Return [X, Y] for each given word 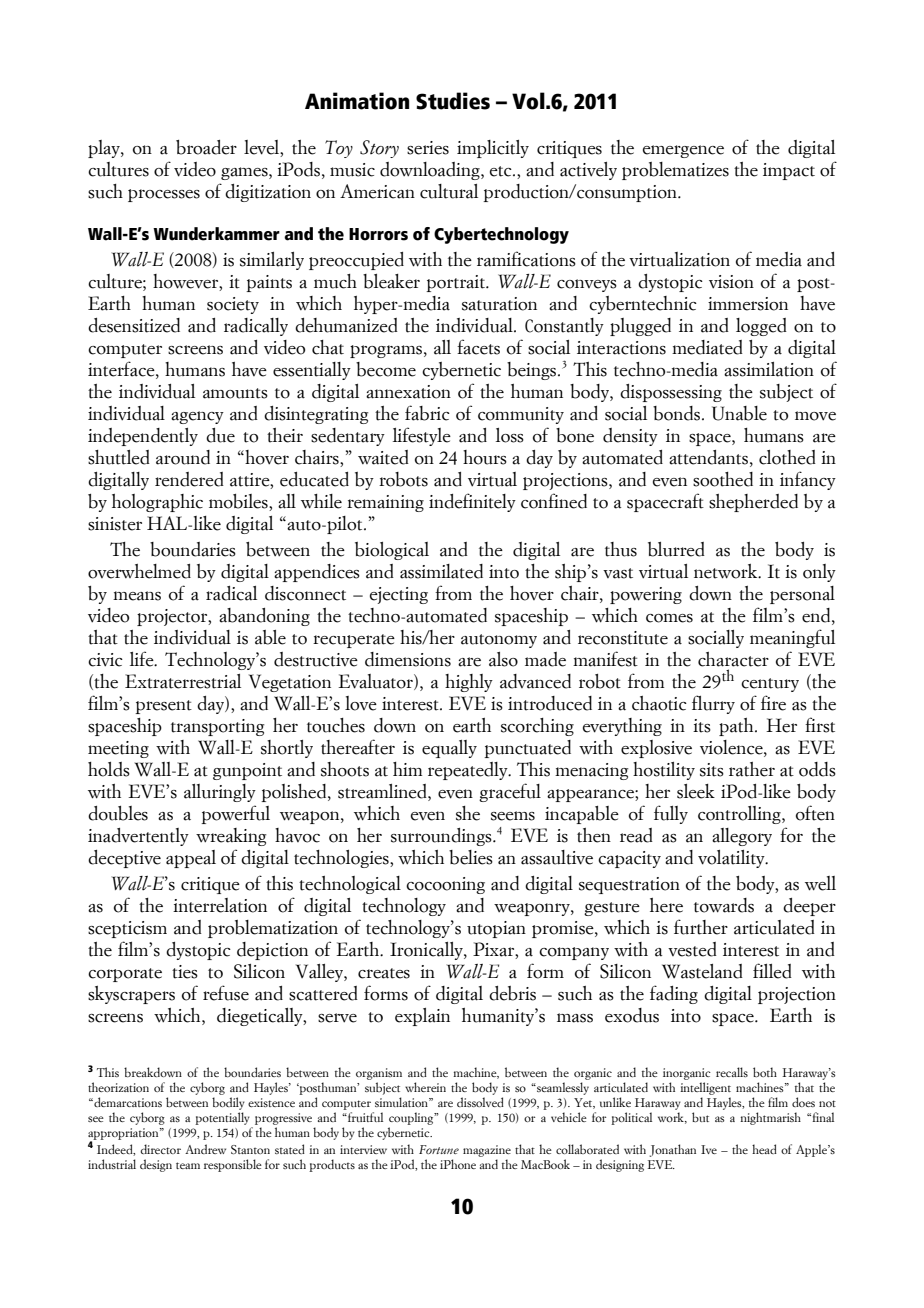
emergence [683, 151]
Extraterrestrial [183, 681]
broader [206, 147]
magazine [487, 1151]
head [764, 1149]
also [503, 659]
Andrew [205, 1149]
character [733, 659]
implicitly [493, 149]
